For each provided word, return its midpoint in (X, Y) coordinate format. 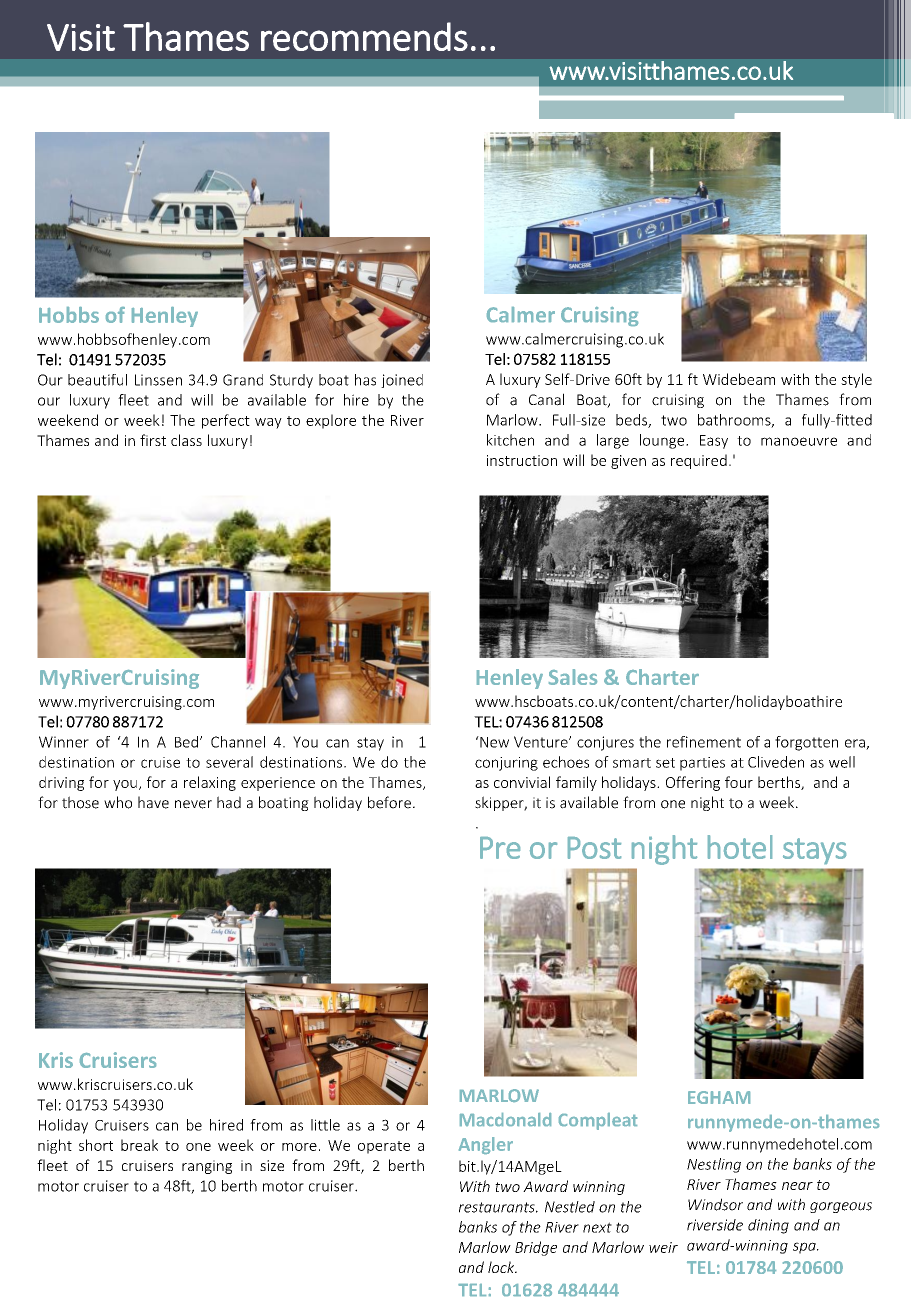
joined (402, 381)
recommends (364, 36)
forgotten (806, 743)
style (856, 380)
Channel (238, 742)
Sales (573, 677)
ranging (207, 1167)
